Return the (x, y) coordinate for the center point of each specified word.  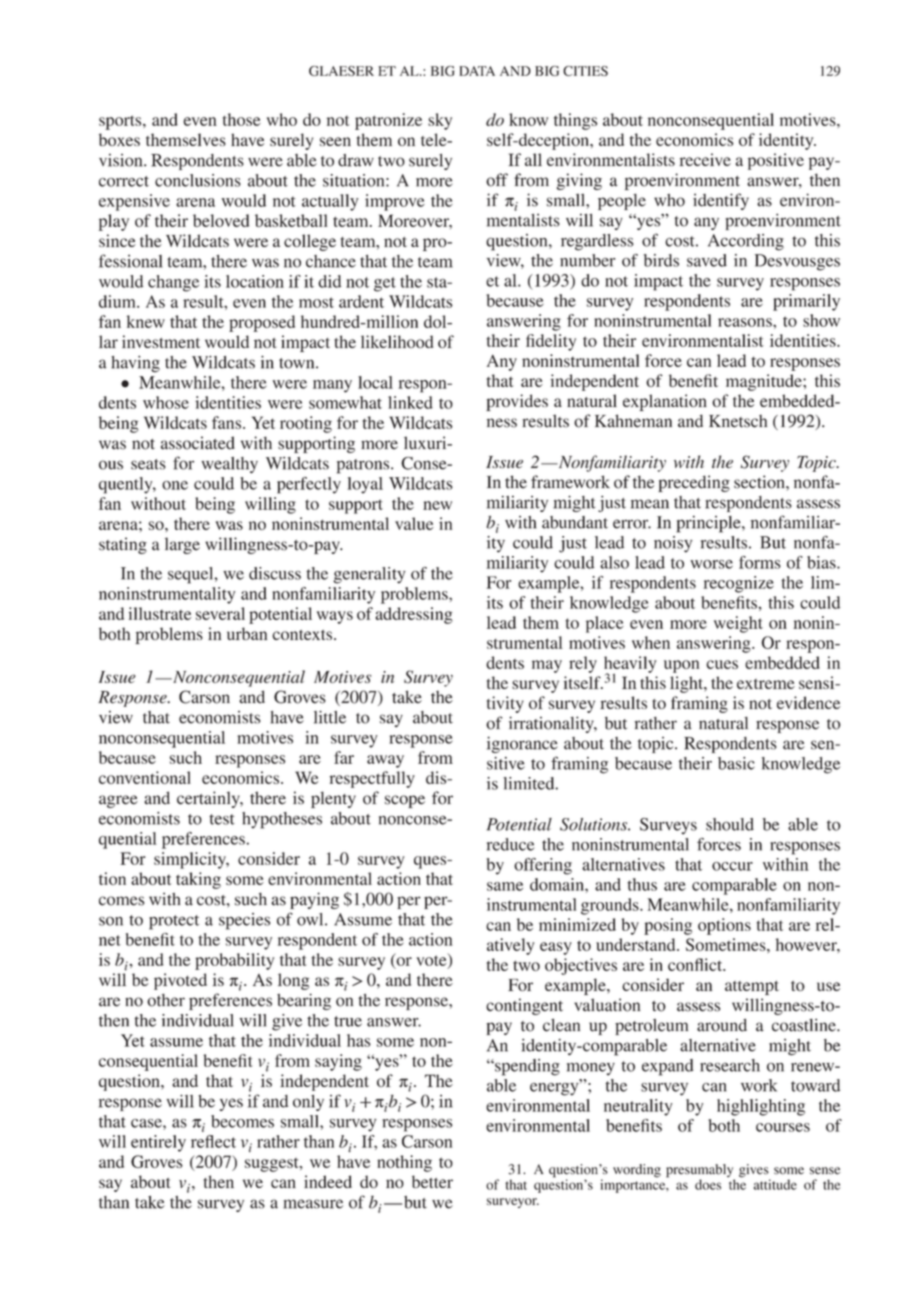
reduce (510, 844)
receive (705, 159)
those (242, 119)
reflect (213, 1141)
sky (440, 121)
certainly (209, 799)
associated (198, 443)
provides (517, 402)
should (730, 824)
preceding (694, 483)
